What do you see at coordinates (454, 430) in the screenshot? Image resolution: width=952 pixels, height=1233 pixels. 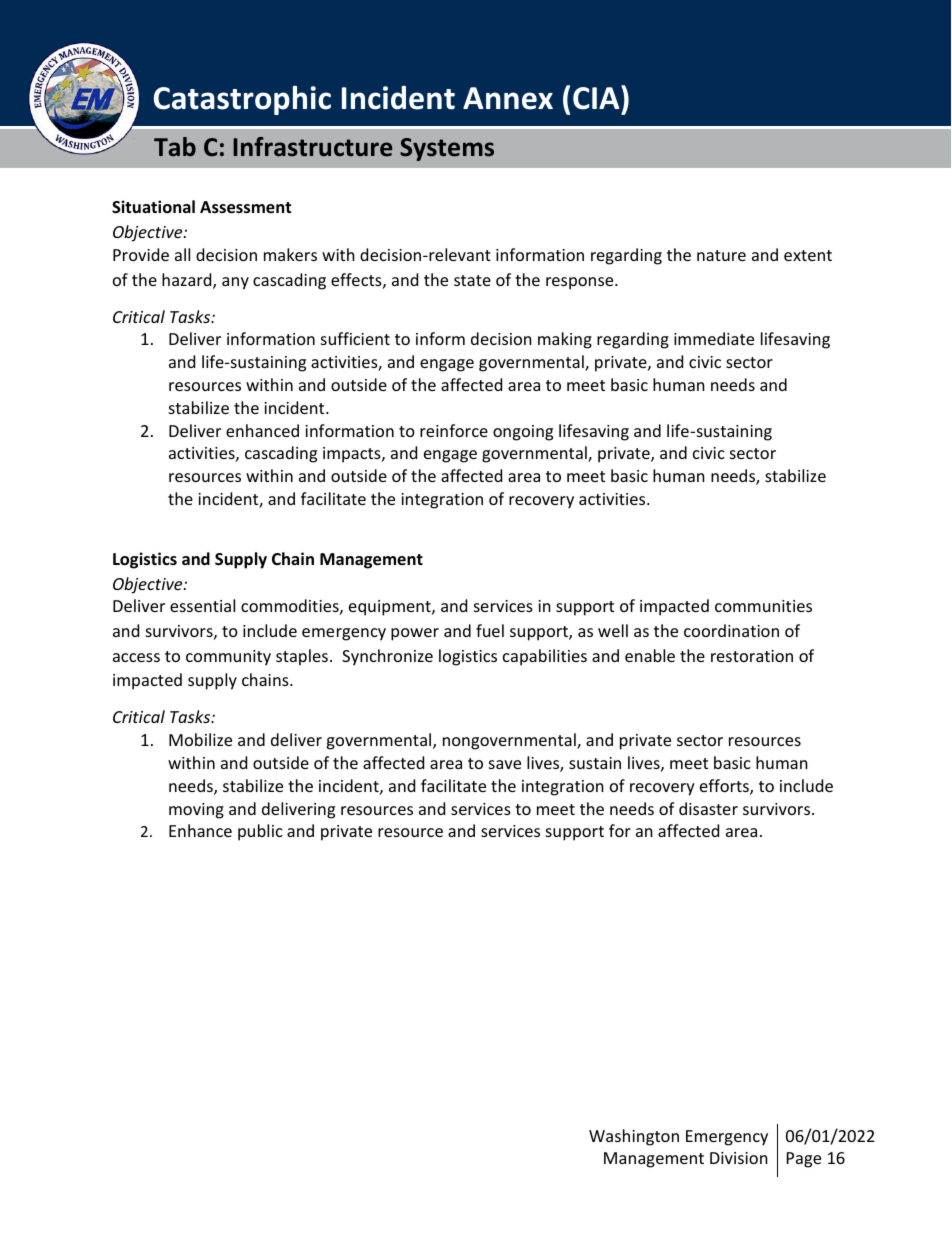 I see `reinforce` at bounding box center [454, 430].
